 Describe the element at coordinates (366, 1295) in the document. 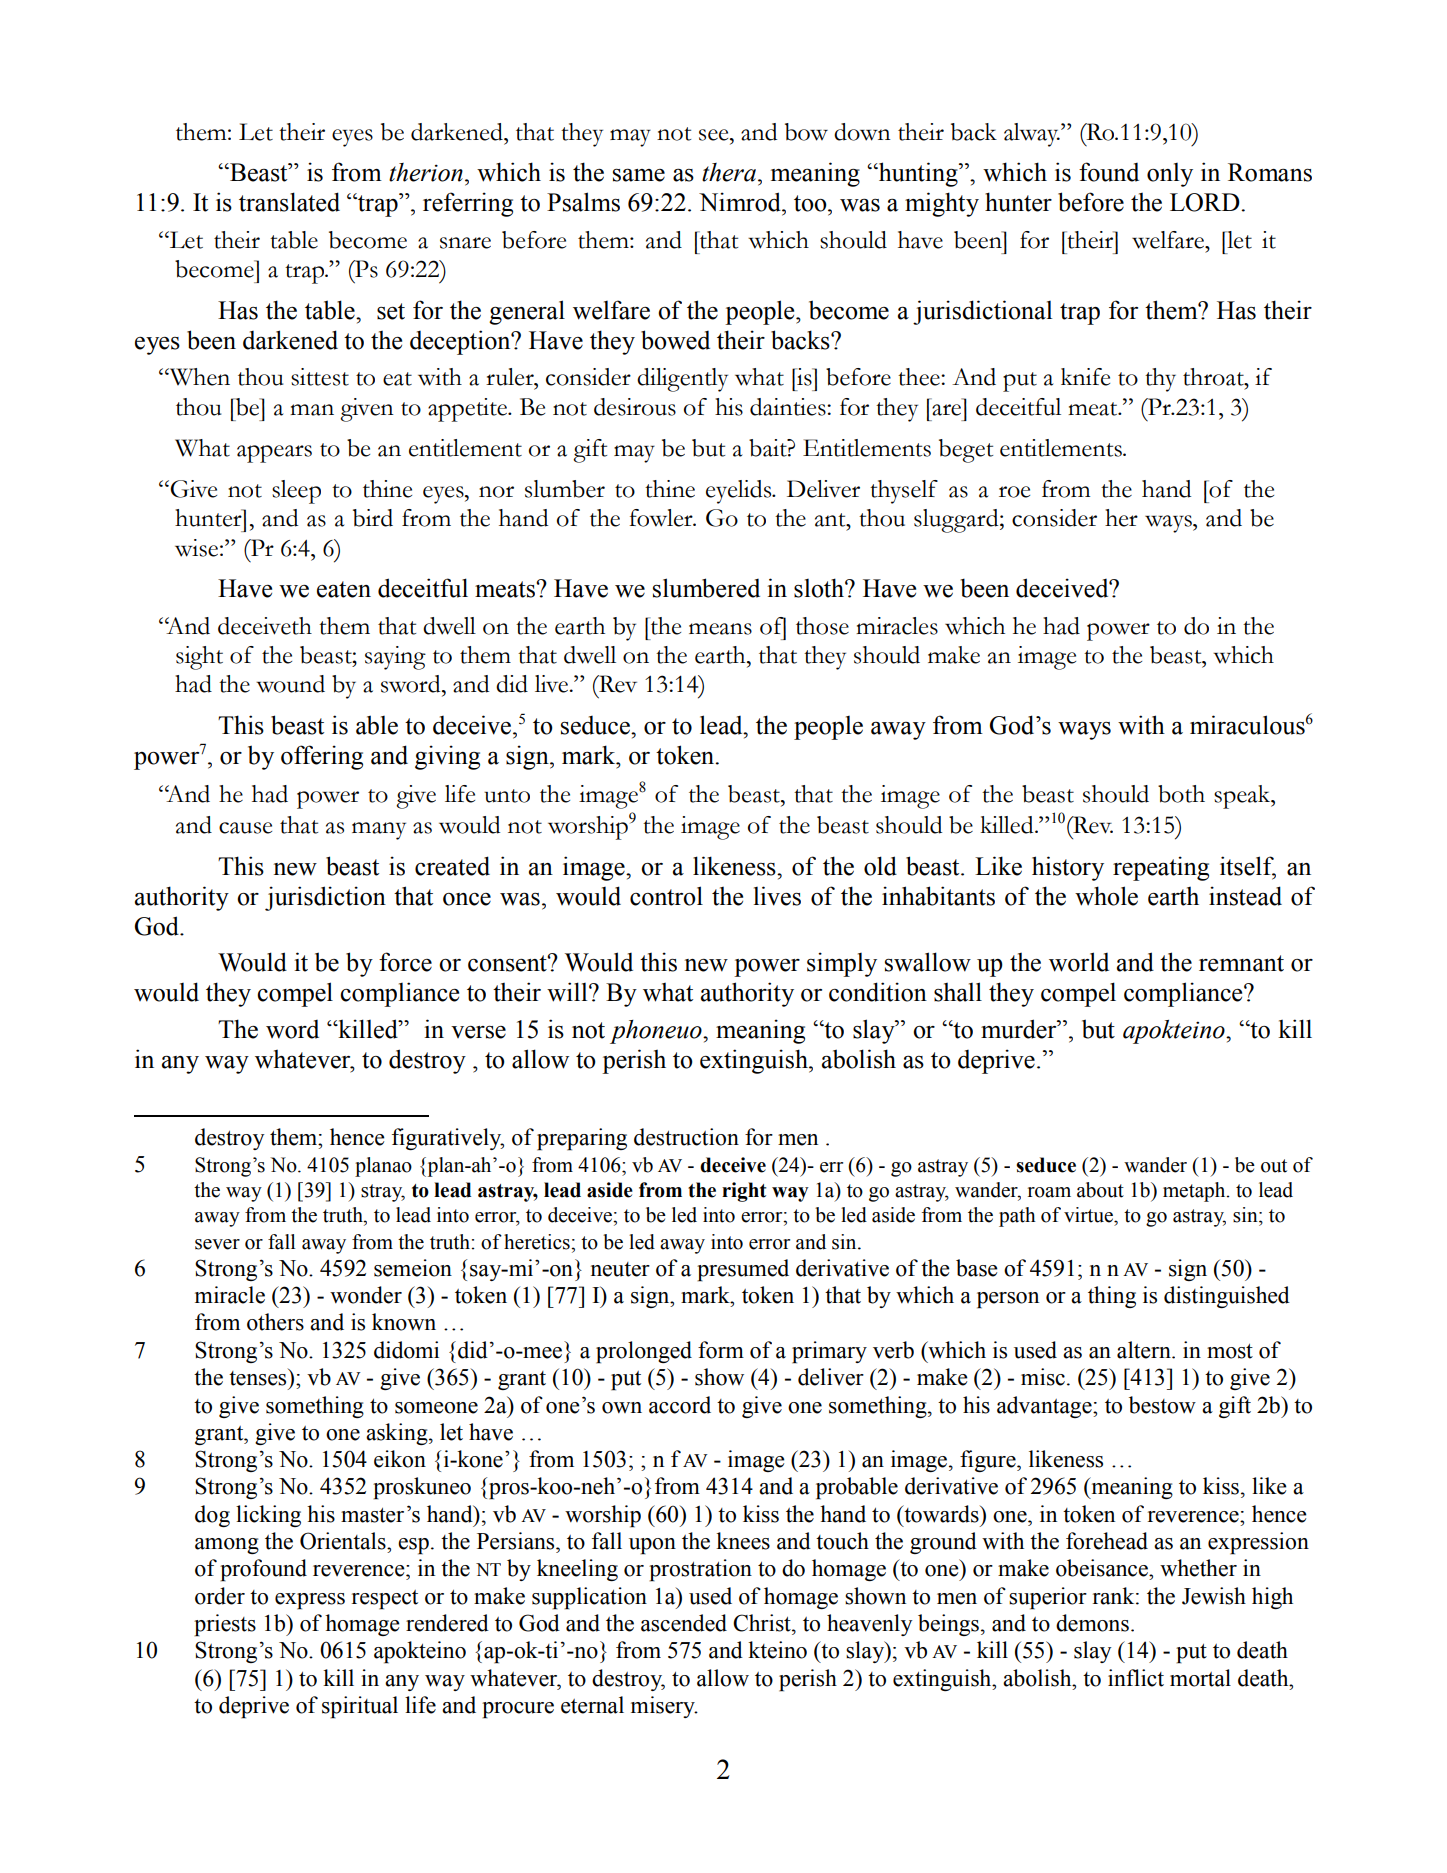

I see `wonder` at that location.
